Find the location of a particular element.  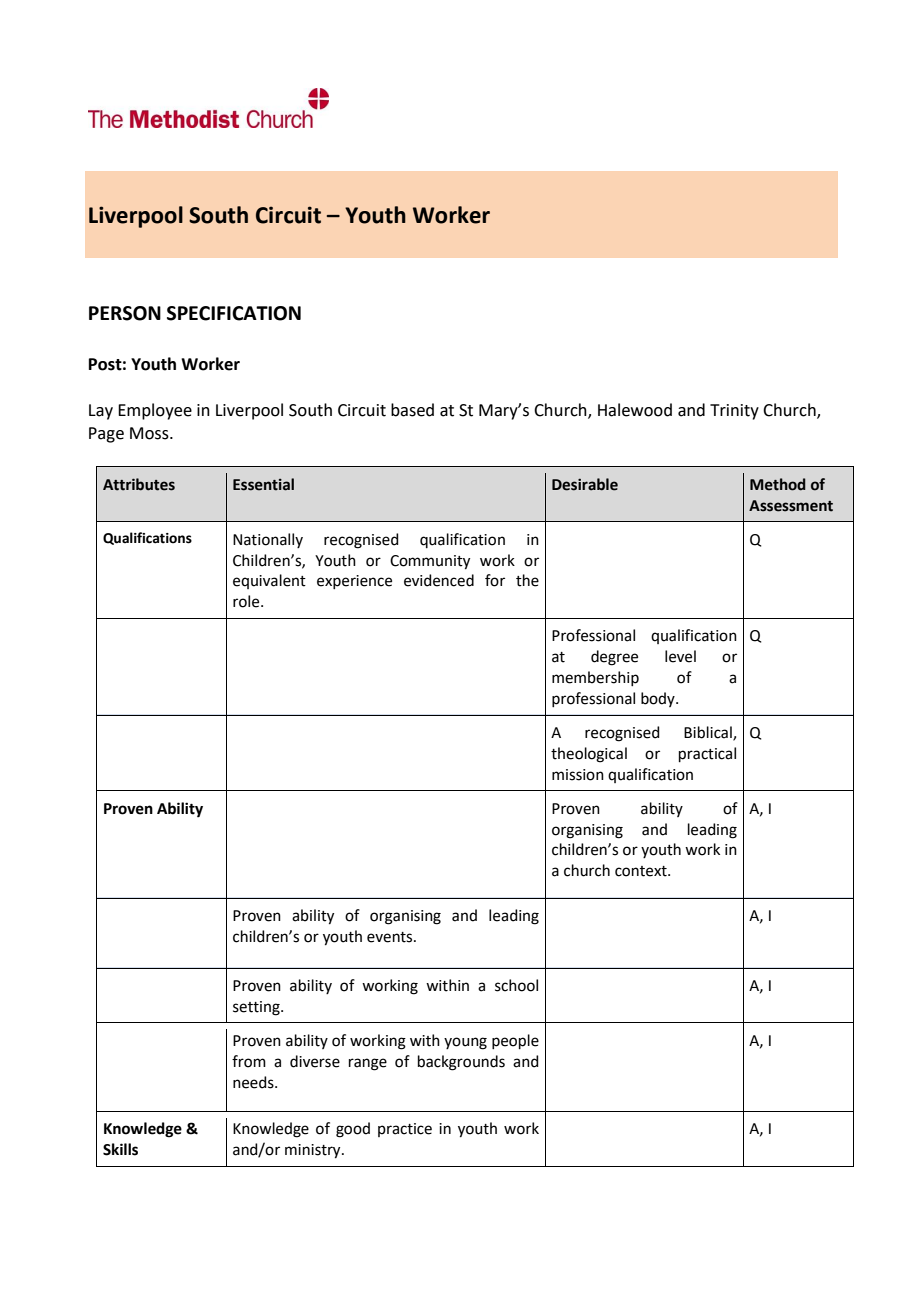

Trinity is located at coordinates (734, 412).
